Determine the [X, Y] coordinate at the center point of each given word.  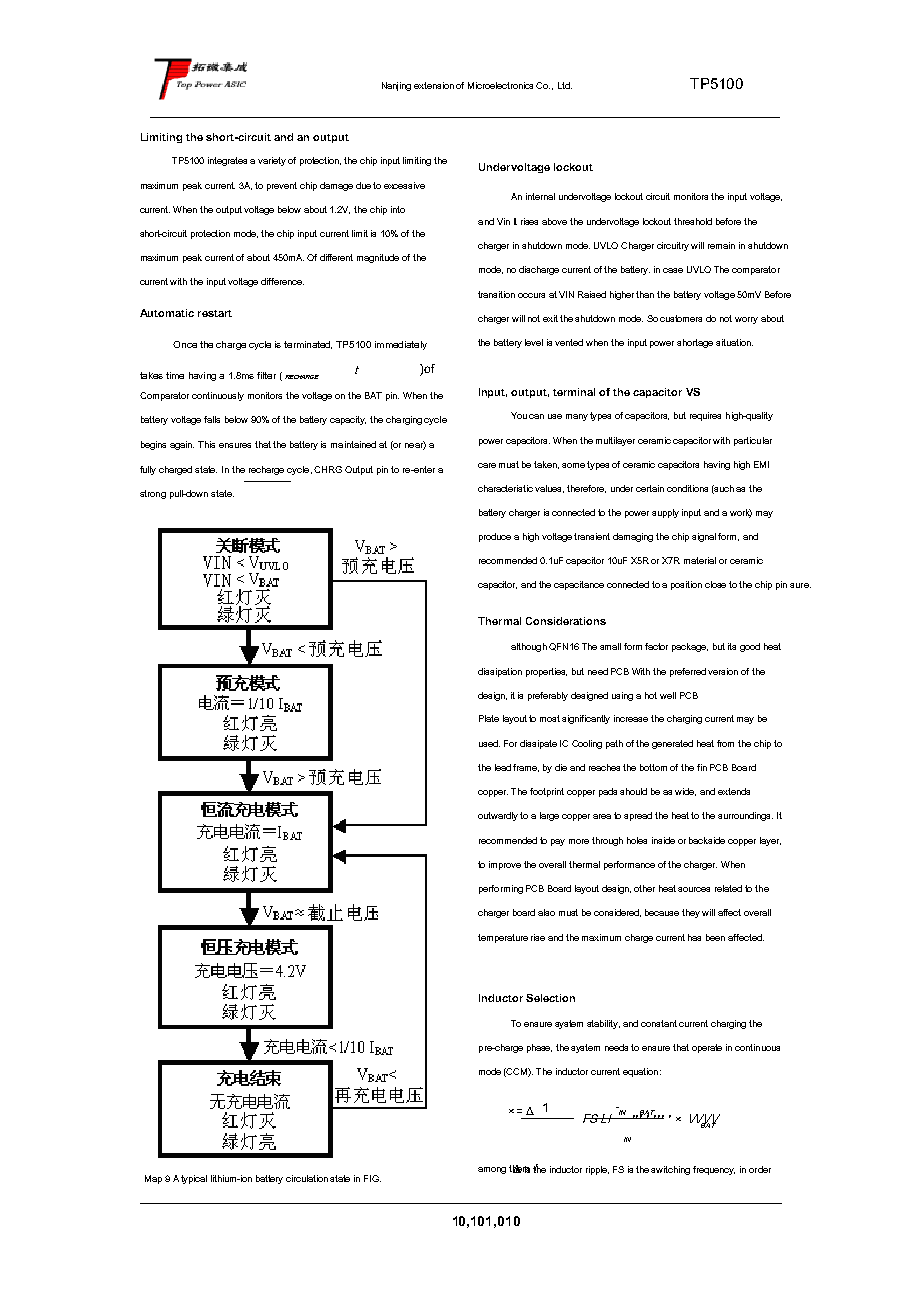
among [492, 1170]
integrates [227, 161]
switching [670, 1170]
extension [434, 85]
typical [194, 1179]
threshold [693, 221]
